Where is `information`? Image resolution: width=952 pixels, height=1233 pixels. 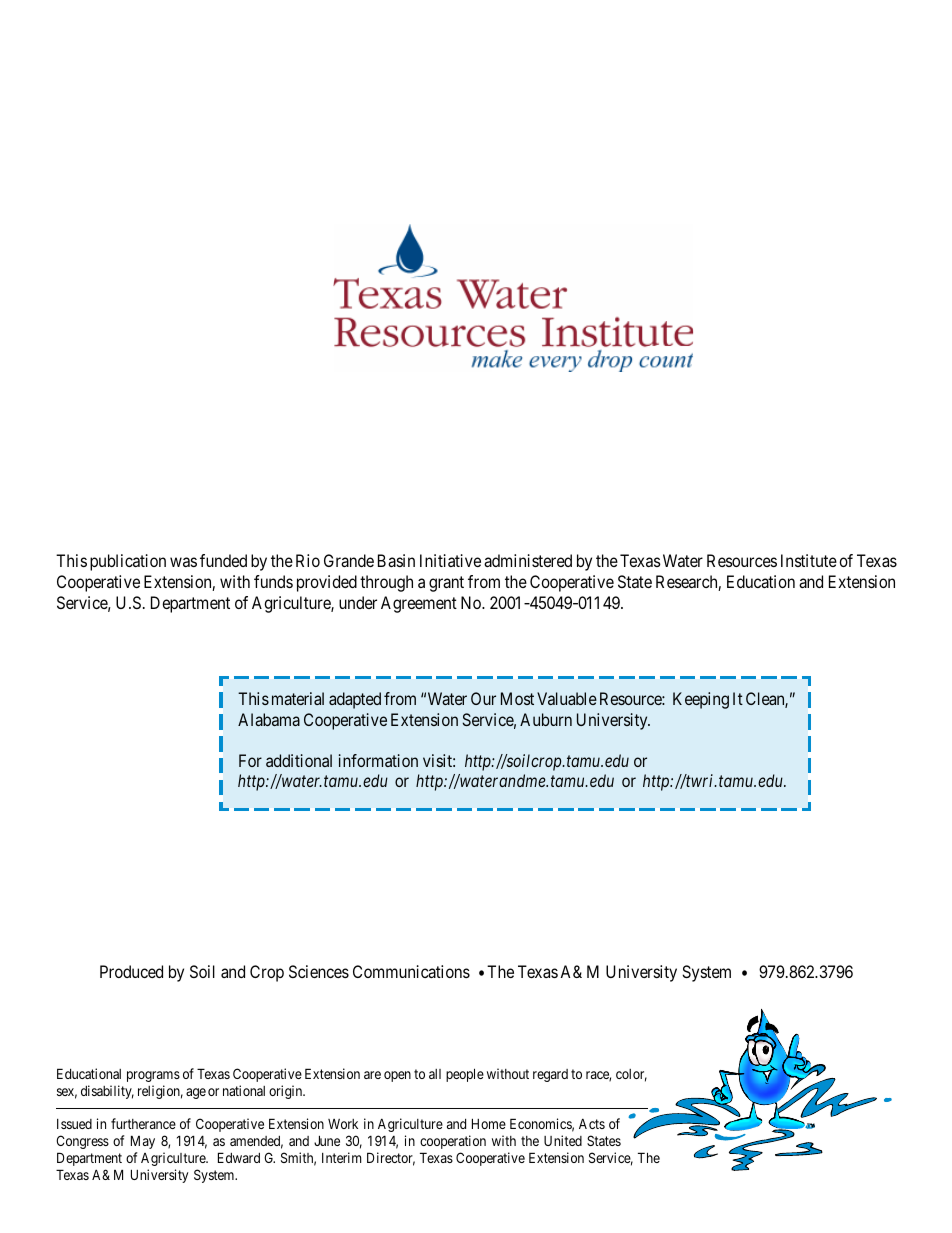 information is located at coordinates (378, 760).
